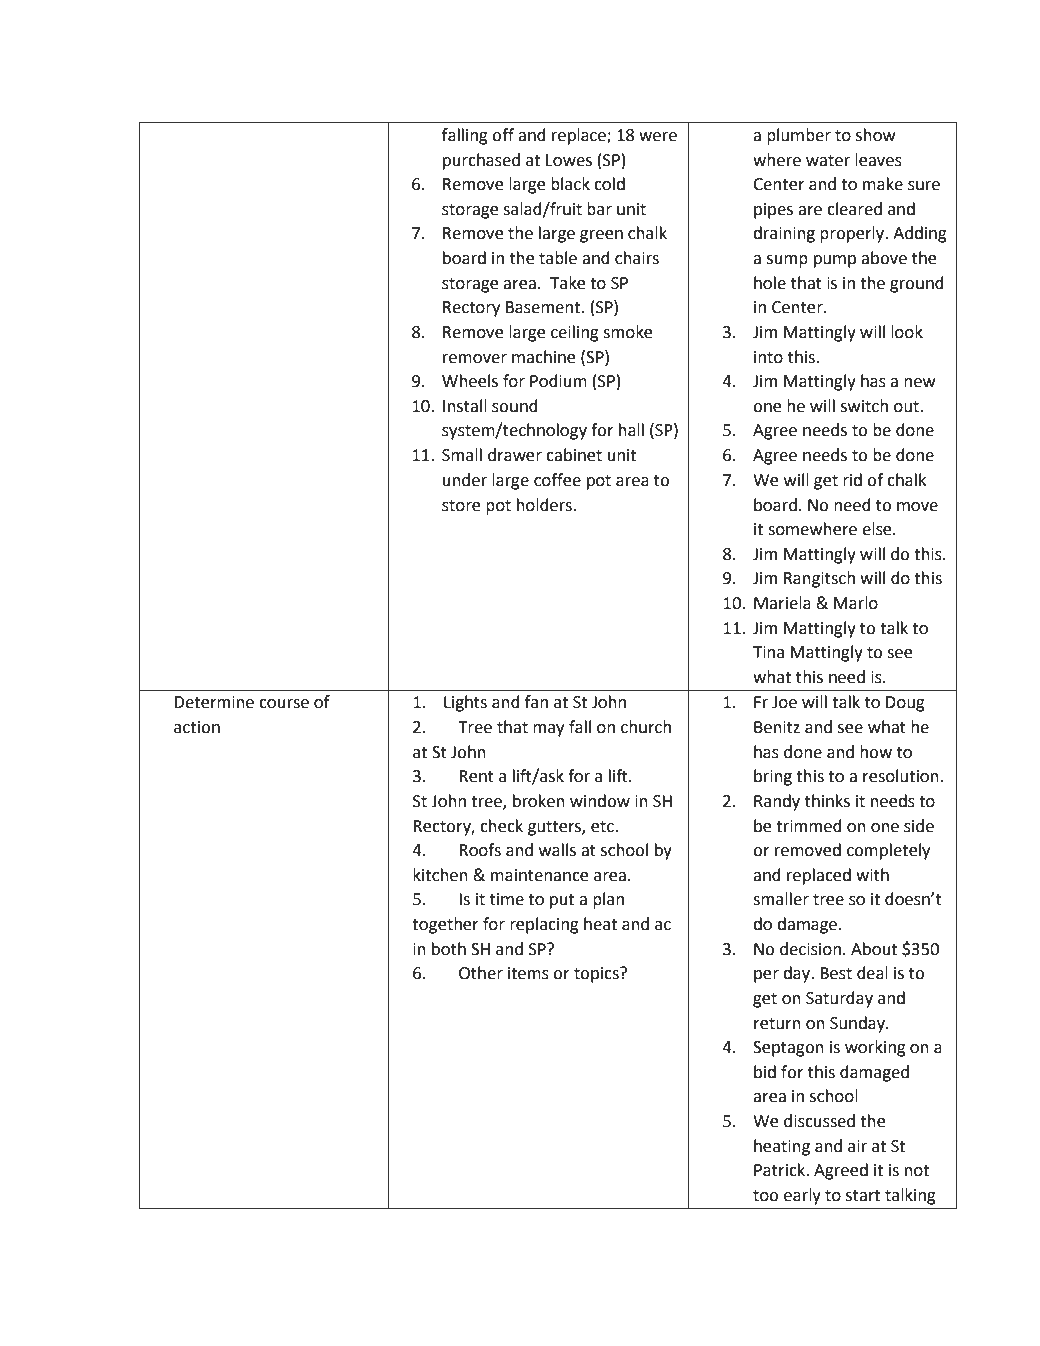 Image resolution: width=1040 pixels, height=1346 pixels. What do you see at coordinates (481, 161) in the screenshot?
I see `purchased` at bounding box center [481, 161].
